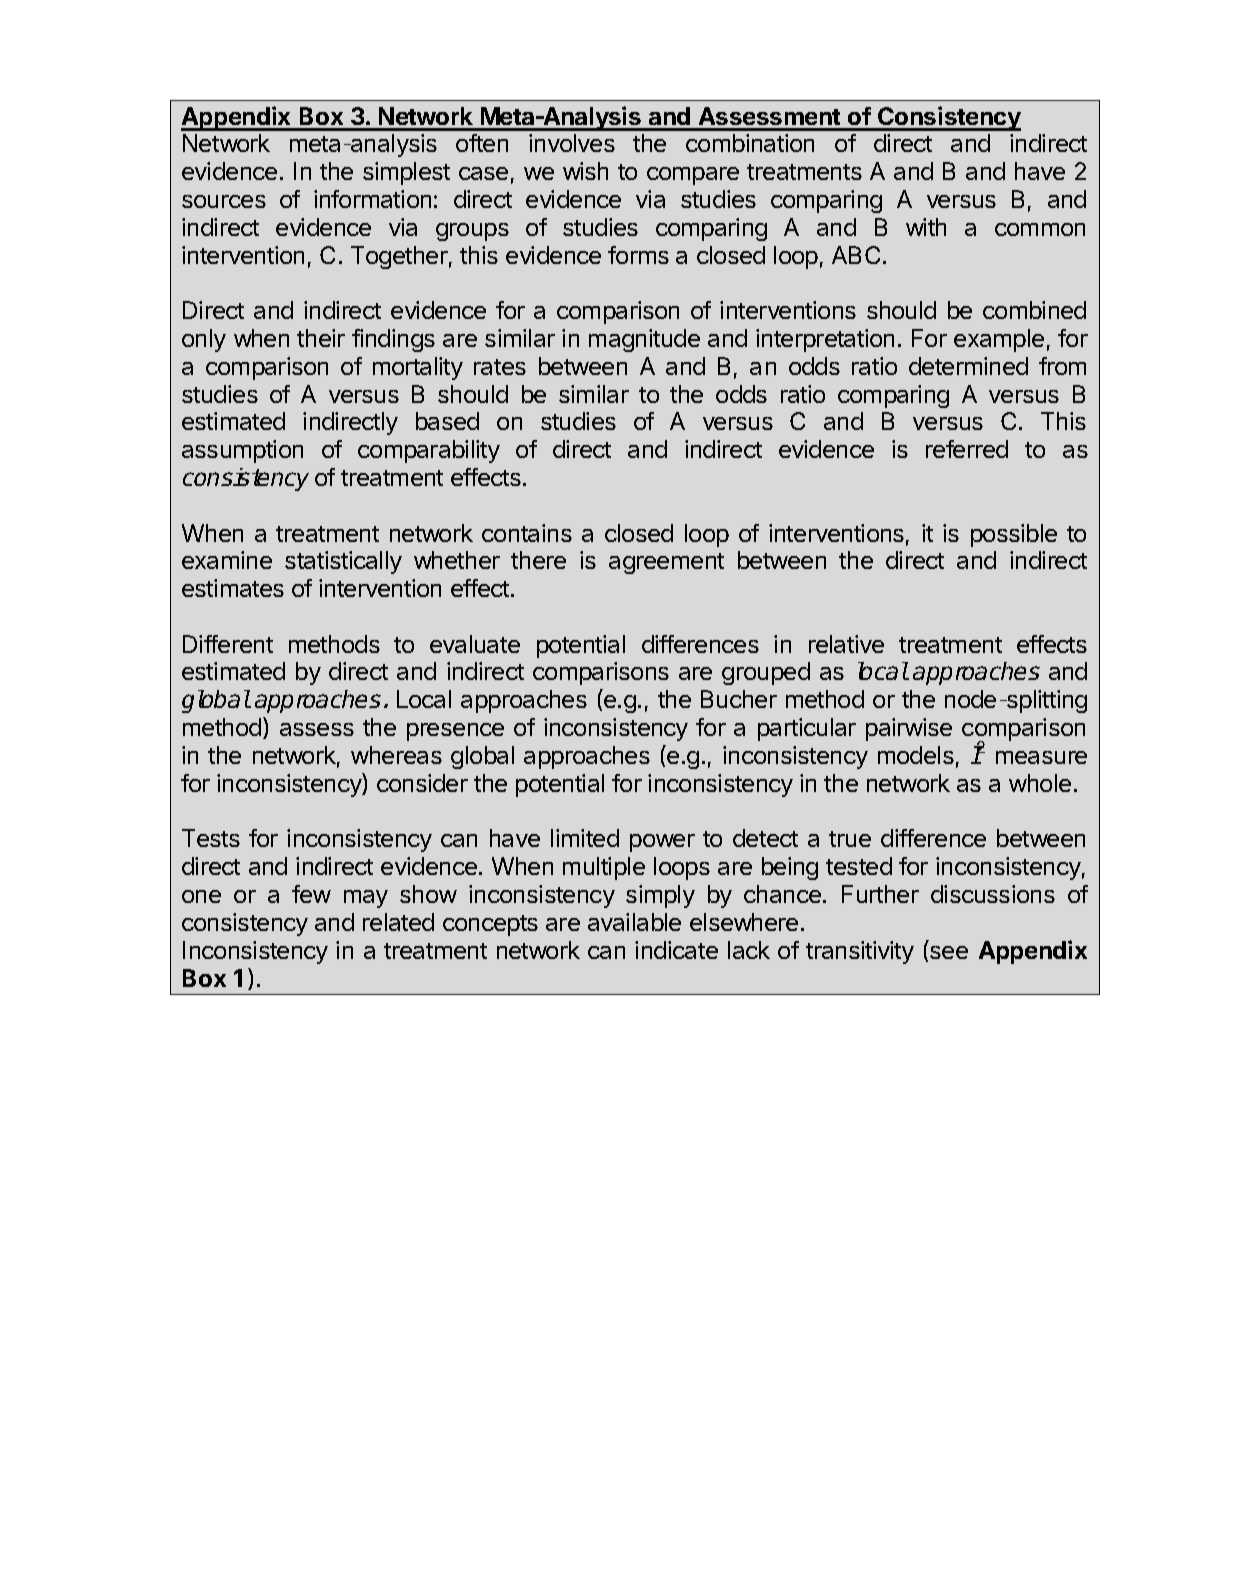 The width and height of the screenshot is (1233, 1595). I want to click on information, so click(372, 199).
